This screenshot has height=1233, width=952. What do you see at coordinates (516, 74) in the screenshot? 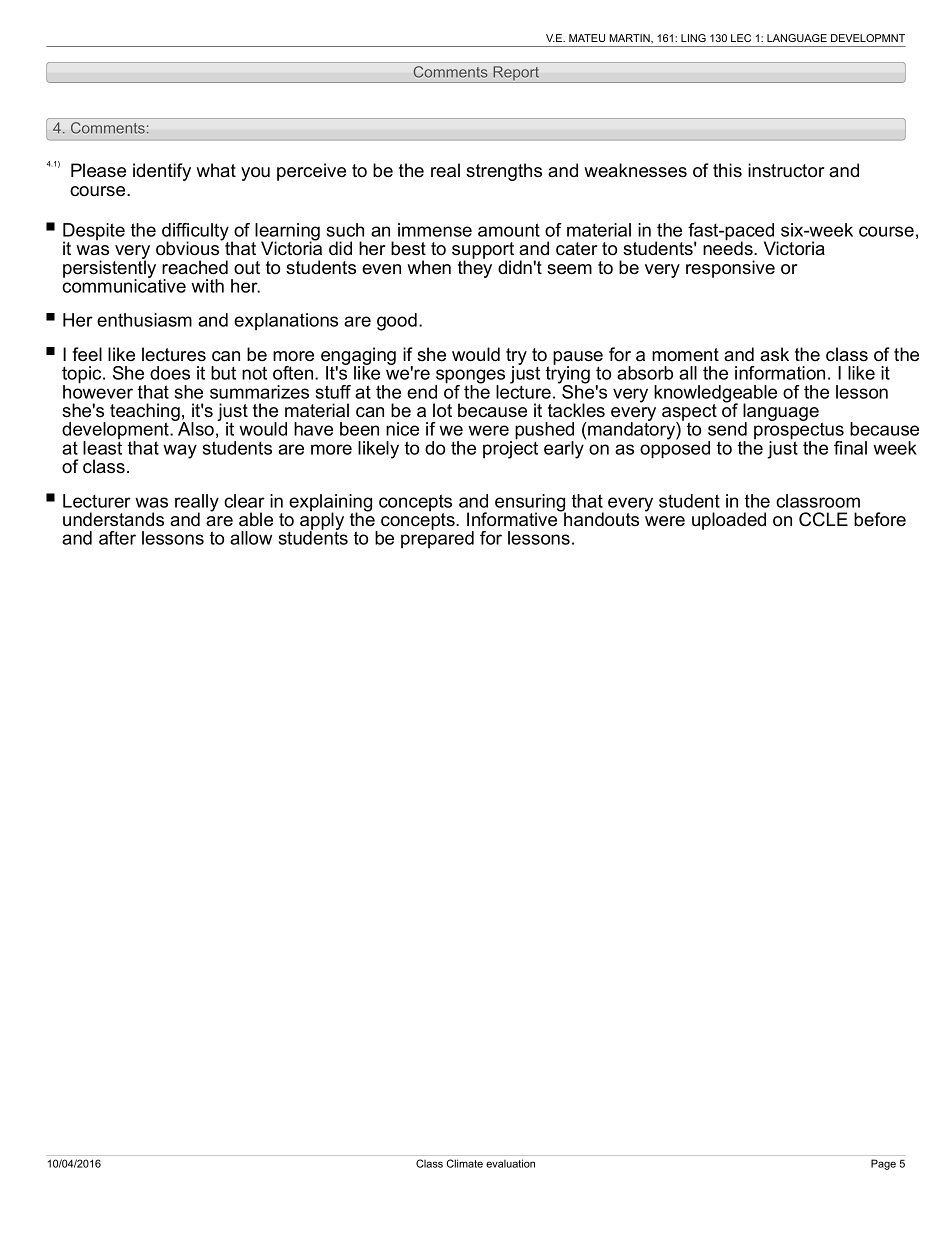
I see `Report` at bounding box center [516, 74].
